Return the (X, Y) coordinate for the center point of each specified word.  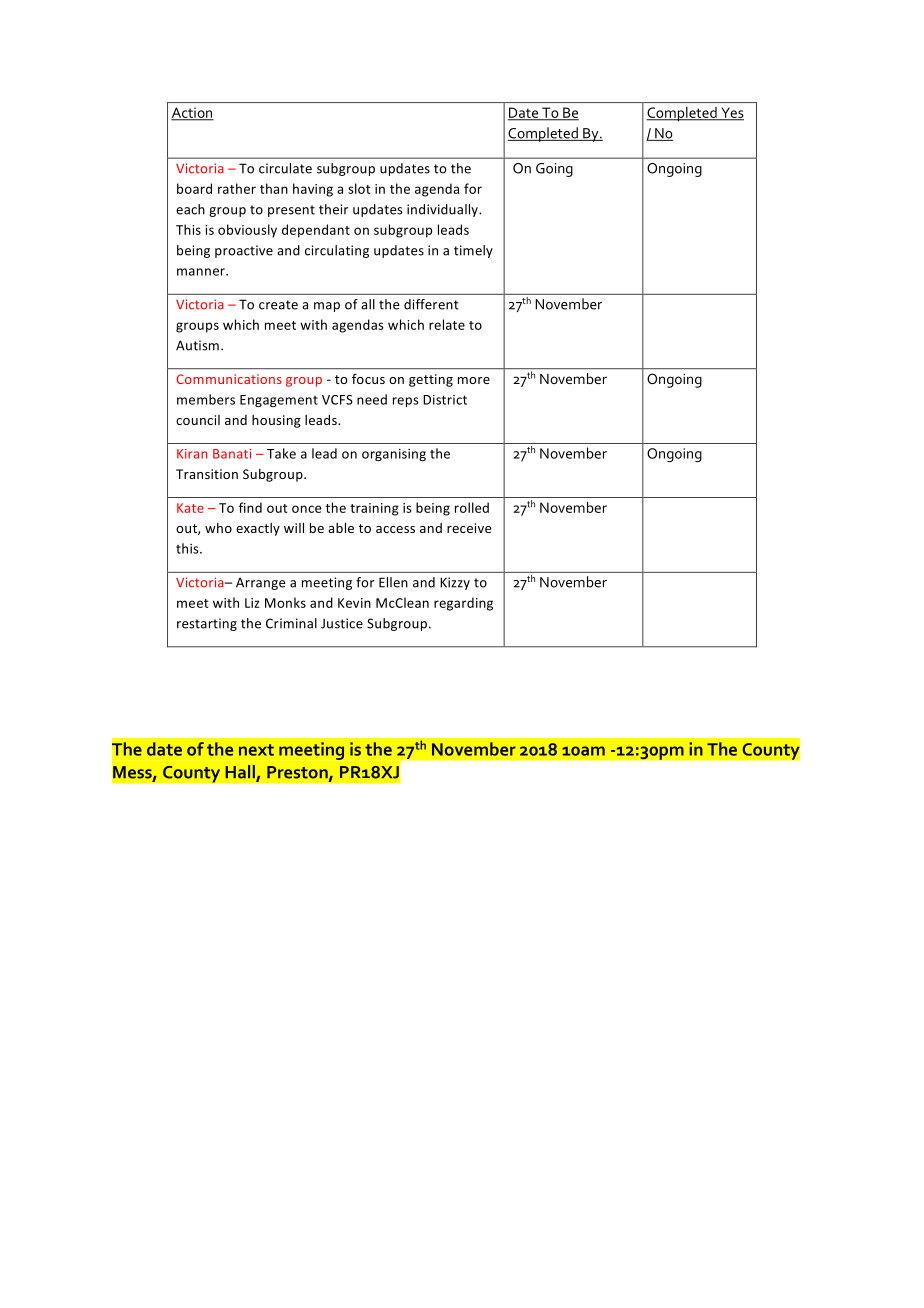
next (256, 750)
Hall (241, 773)
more (474, 380)
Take (281, 453)
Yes (731, 113)
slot (359, 188)
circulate (285, 168)
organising (394, 455)
